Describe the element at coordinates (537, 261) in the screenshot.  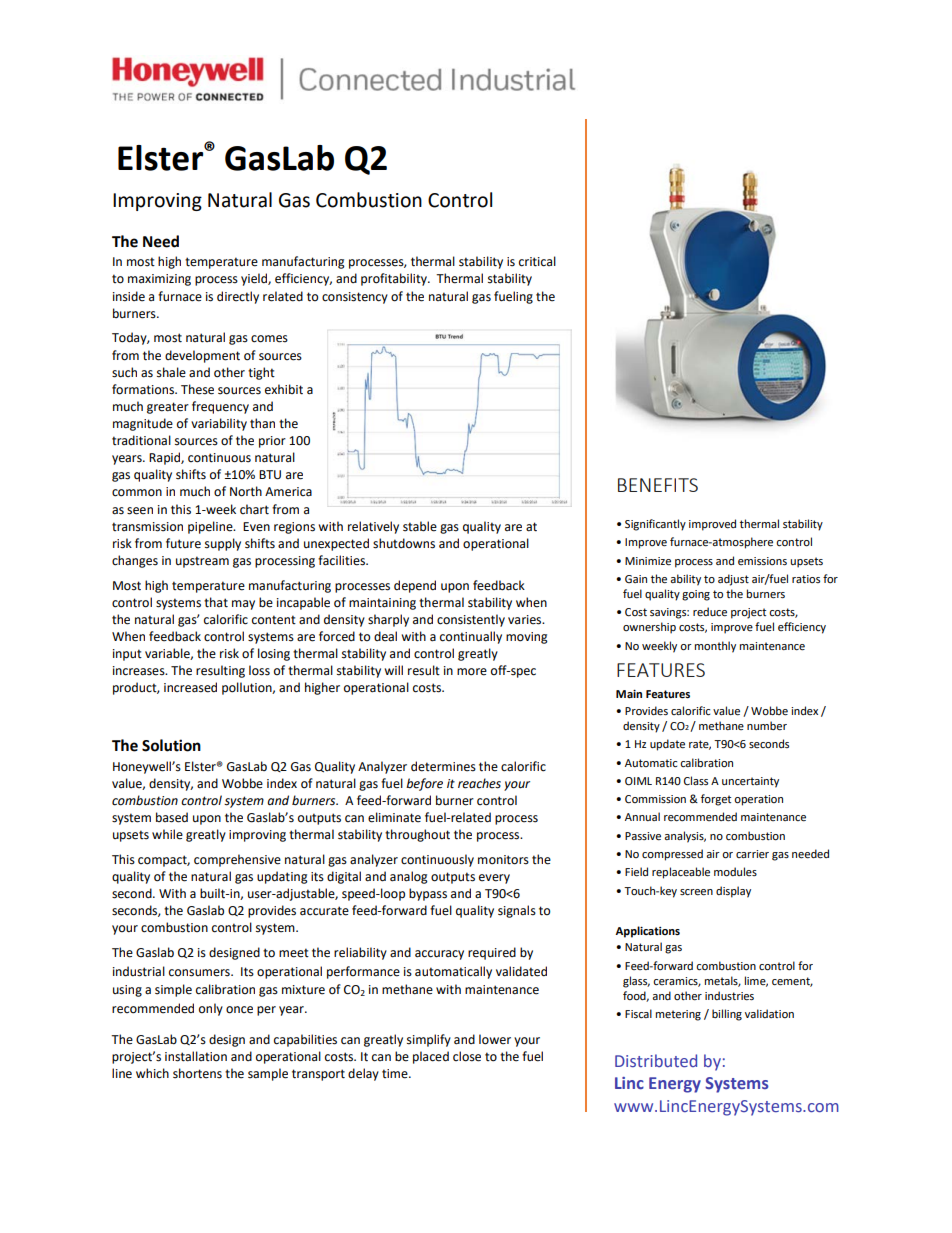
I see `critical` at that location.
